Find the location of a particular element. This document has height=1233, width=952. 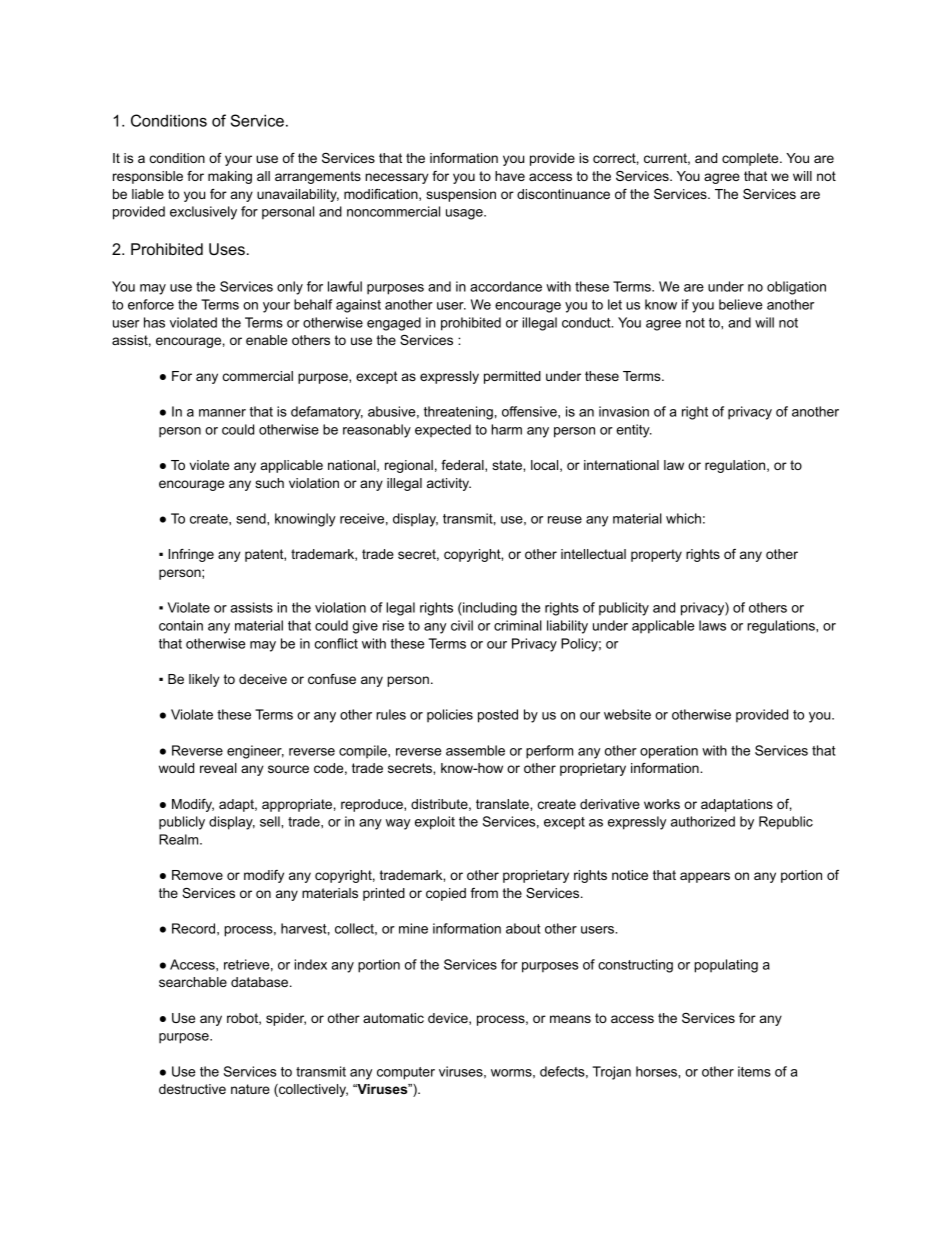

computer is located at coordinates (406, 1073).
